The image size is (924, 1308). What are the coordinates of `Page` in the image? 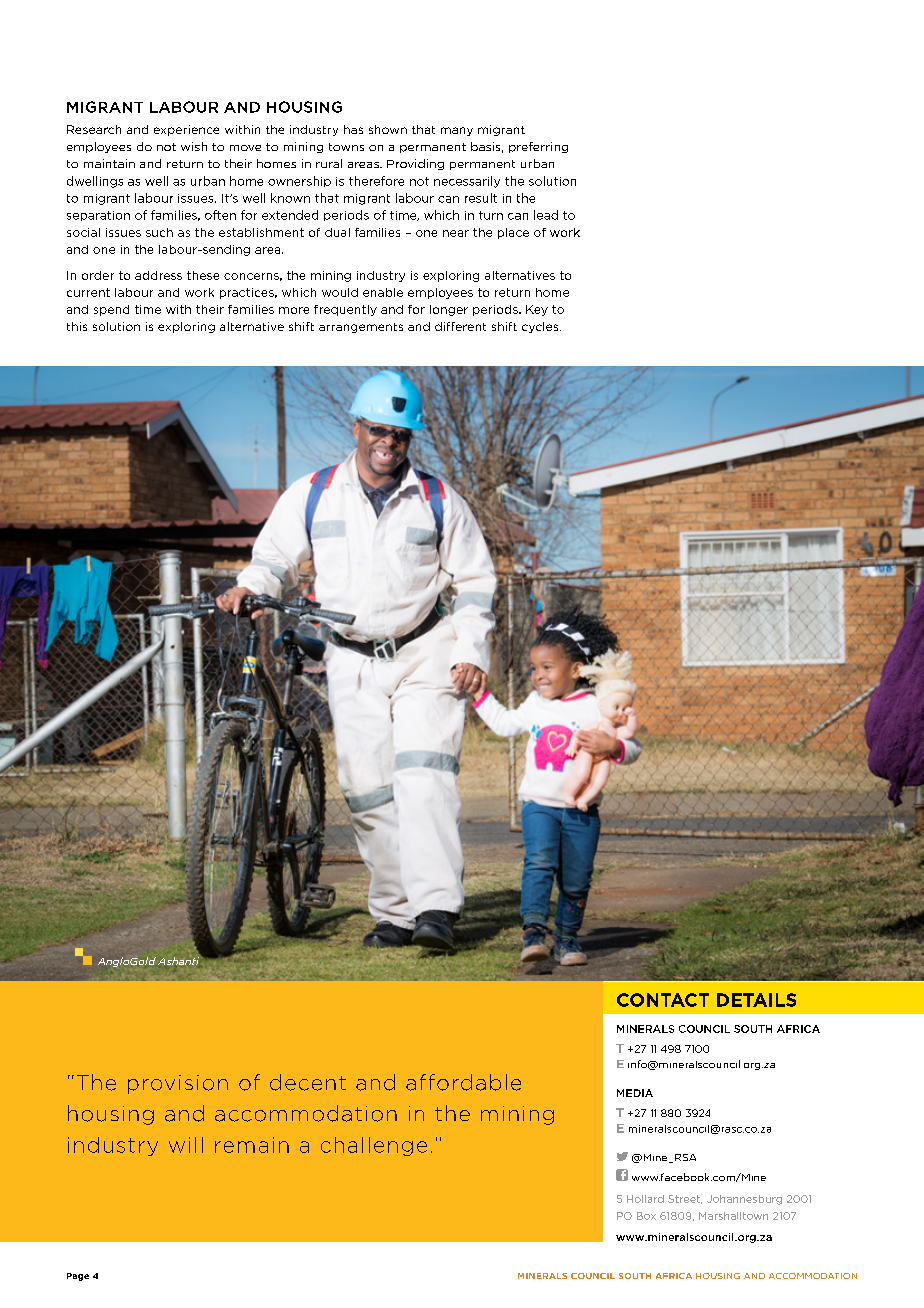 It's located at (78, 1277).
